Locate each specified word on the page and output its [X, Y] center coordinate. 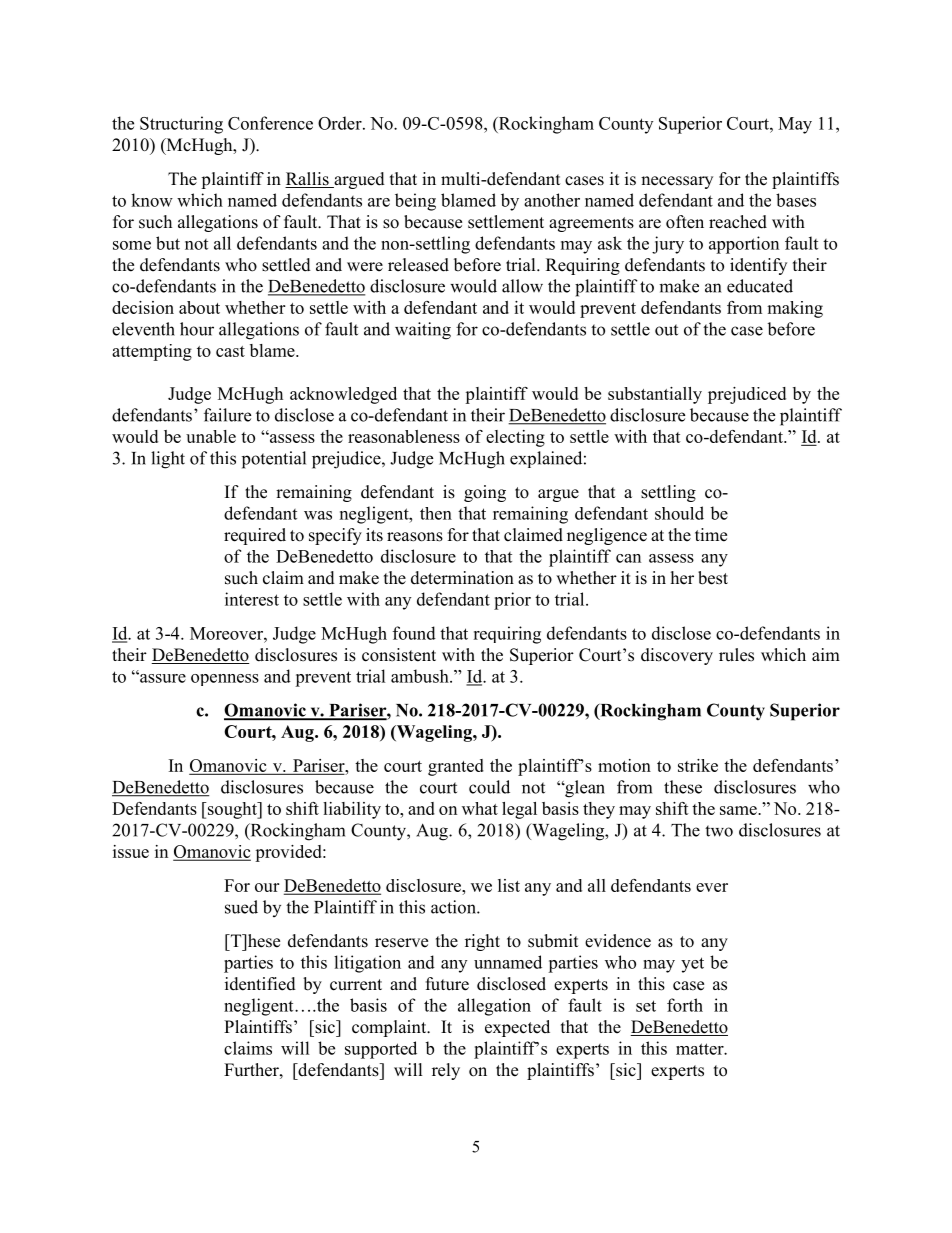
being [415, 202]
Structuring [181, 125]
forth [685, 1005]
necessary [677, 182]
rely [446, 1071]
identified [260, 984]
